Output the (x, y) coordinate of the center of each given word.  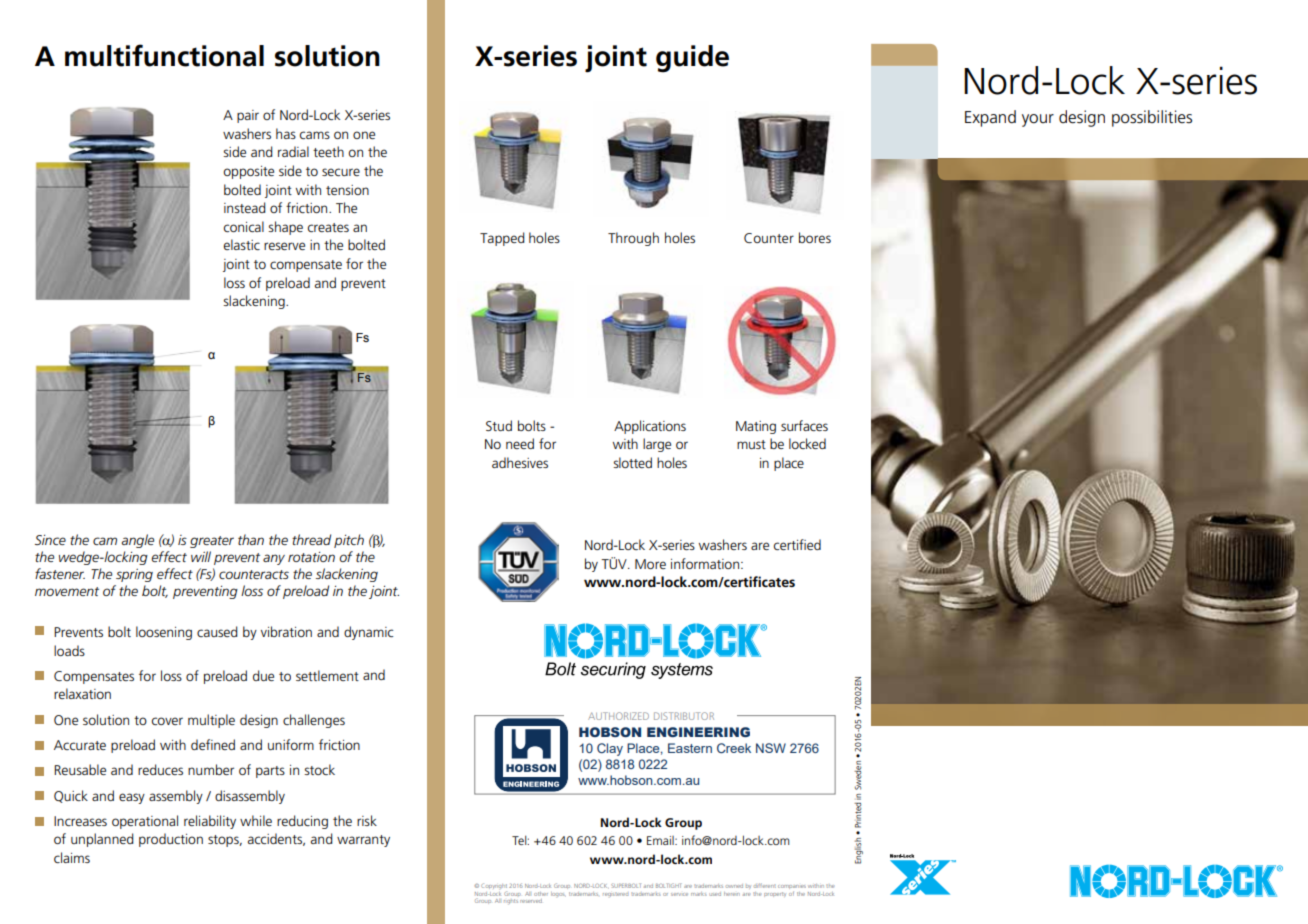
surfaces (804, 425)
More (650, 564)
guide (692, 59)
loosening (164, 633)
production (171, 840)
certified (797, 544)
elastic (242, 244)
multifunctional (164, 55)
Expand (990, 118)
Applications (650, 427)
